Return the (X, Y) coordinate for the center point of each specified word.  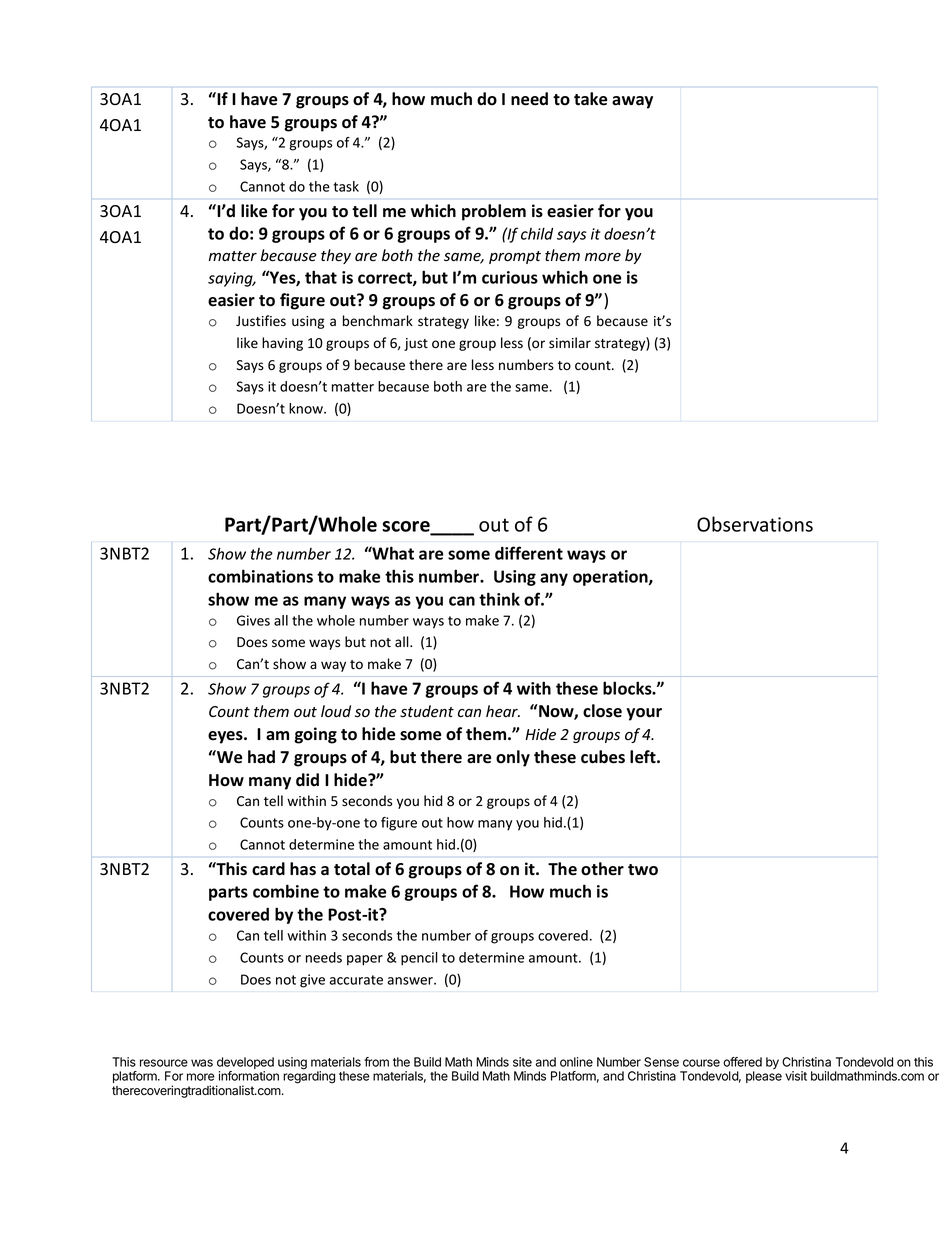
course (701, 1063)
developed (245, 1064)
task (346, 186)
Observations (755, 524)
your (644, 714)
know (307, 408)
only (513, 758)
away (632, 102)
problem (494, 212)
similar (570, 343)
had (261, 757)
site (522, 1062)
